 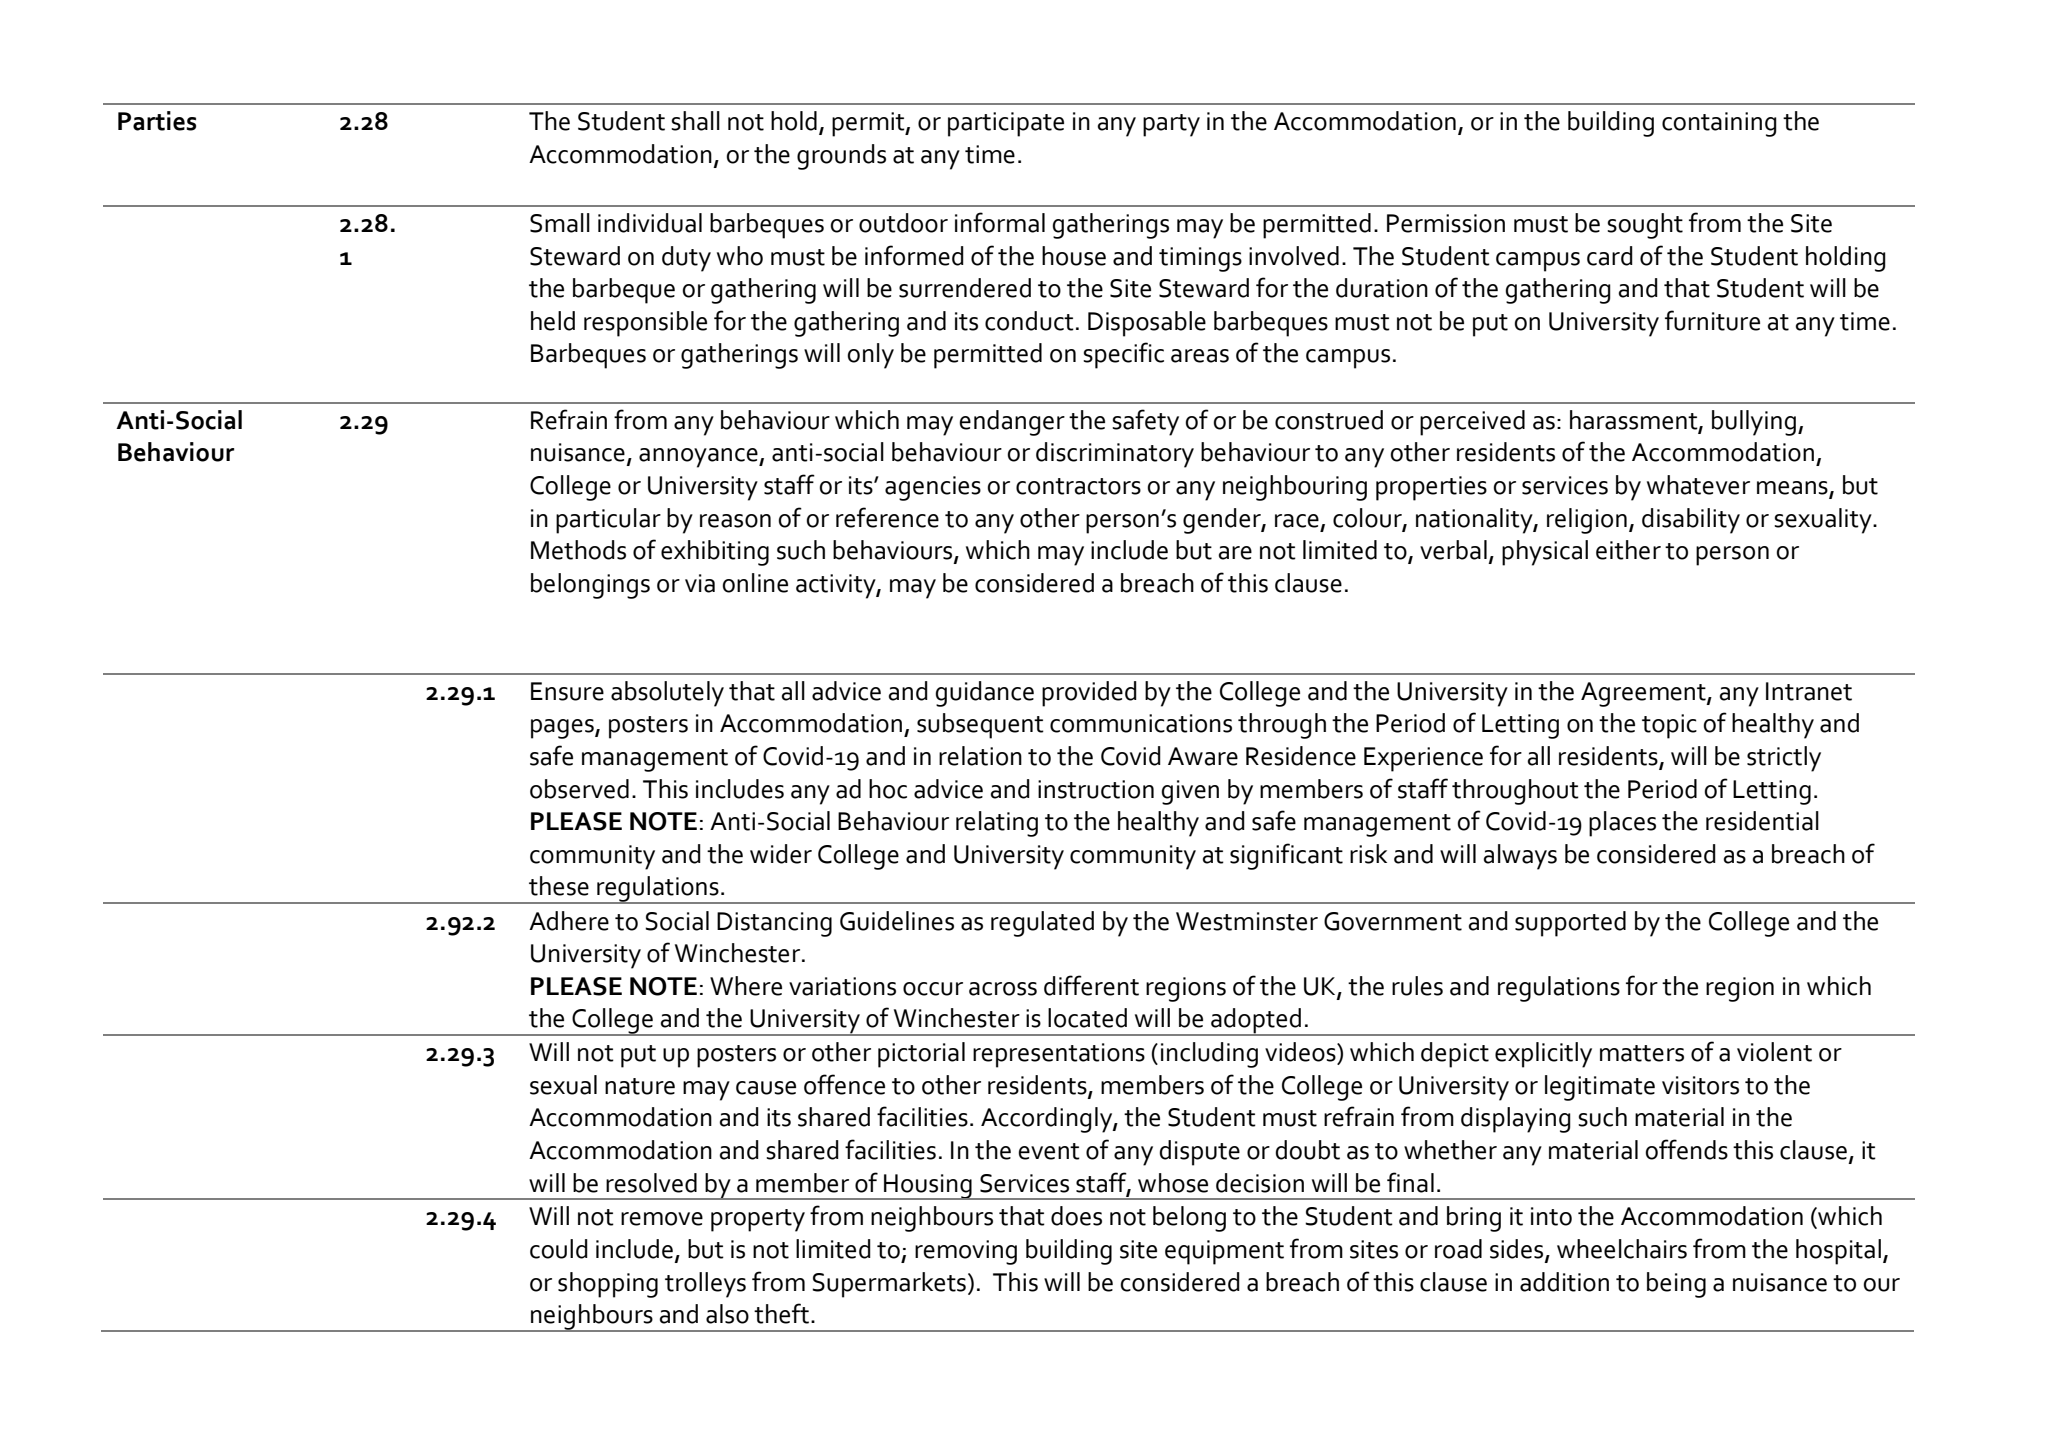 What do you see at coordinates (1669, 726) in the screenshot?
I see `topic` at bounding box center [1669, 726].
